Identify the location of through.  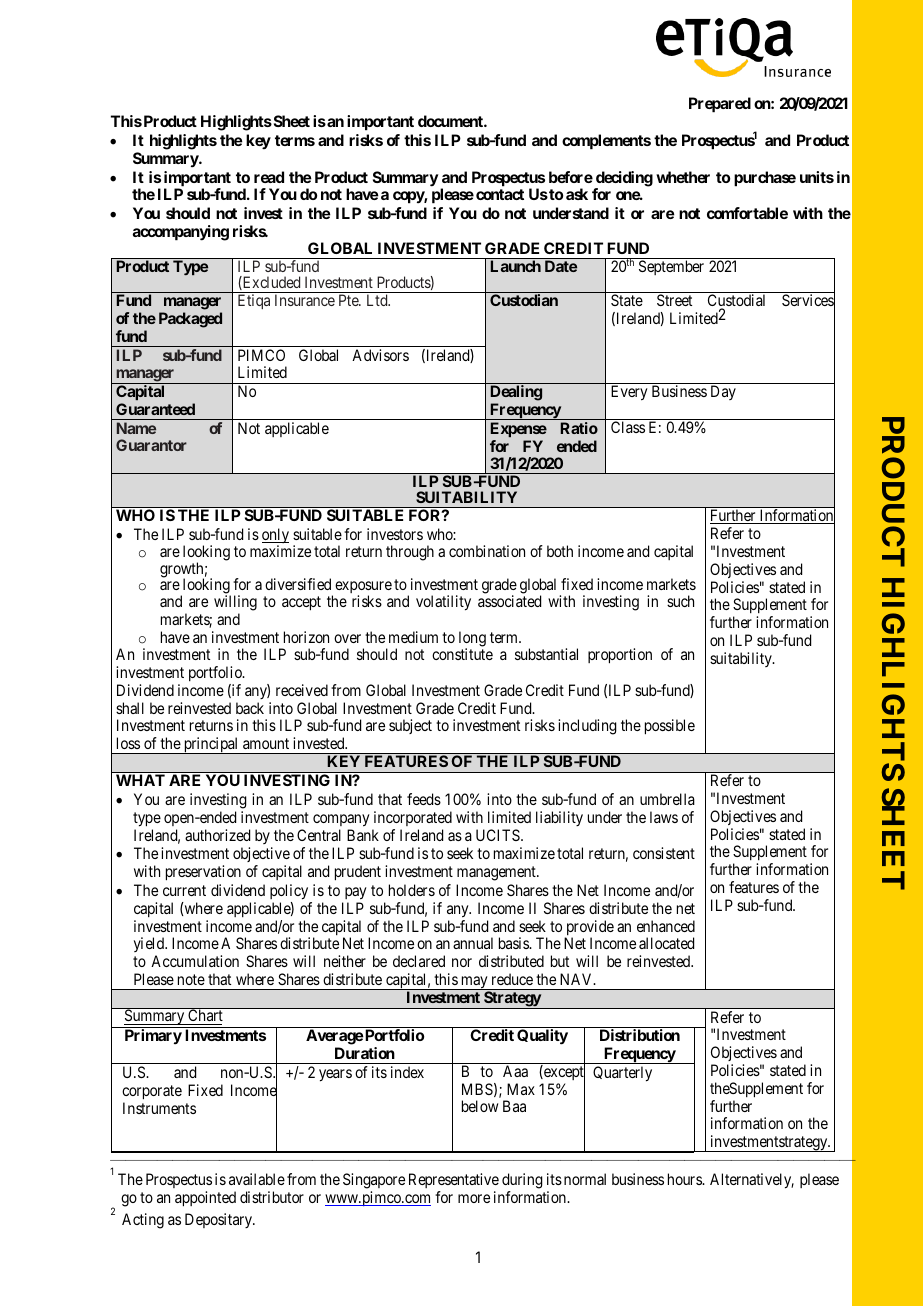
(410, 553).
